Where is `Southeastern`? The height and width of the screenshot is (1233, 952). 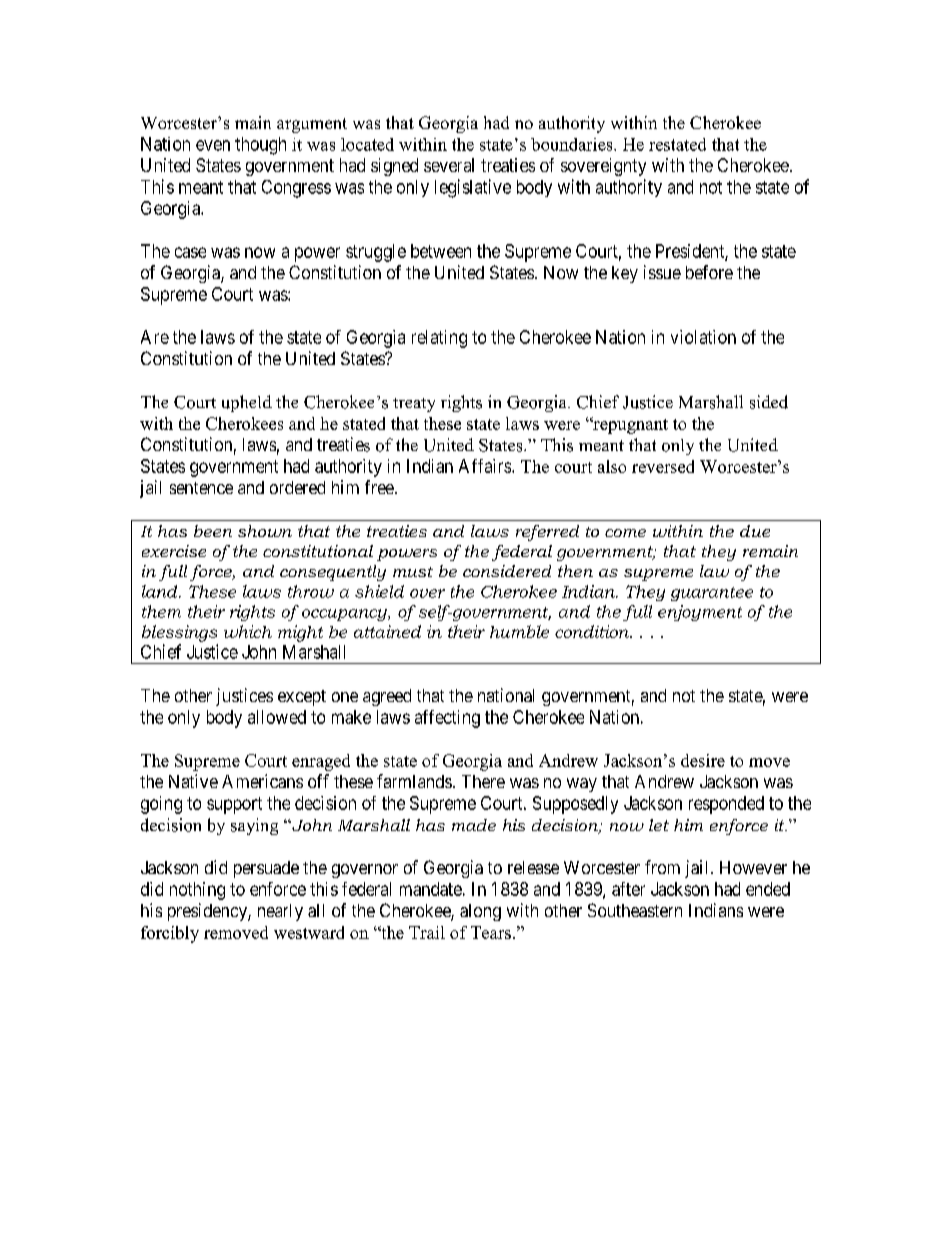 Southeastern is located at coordinates (635, 910).
